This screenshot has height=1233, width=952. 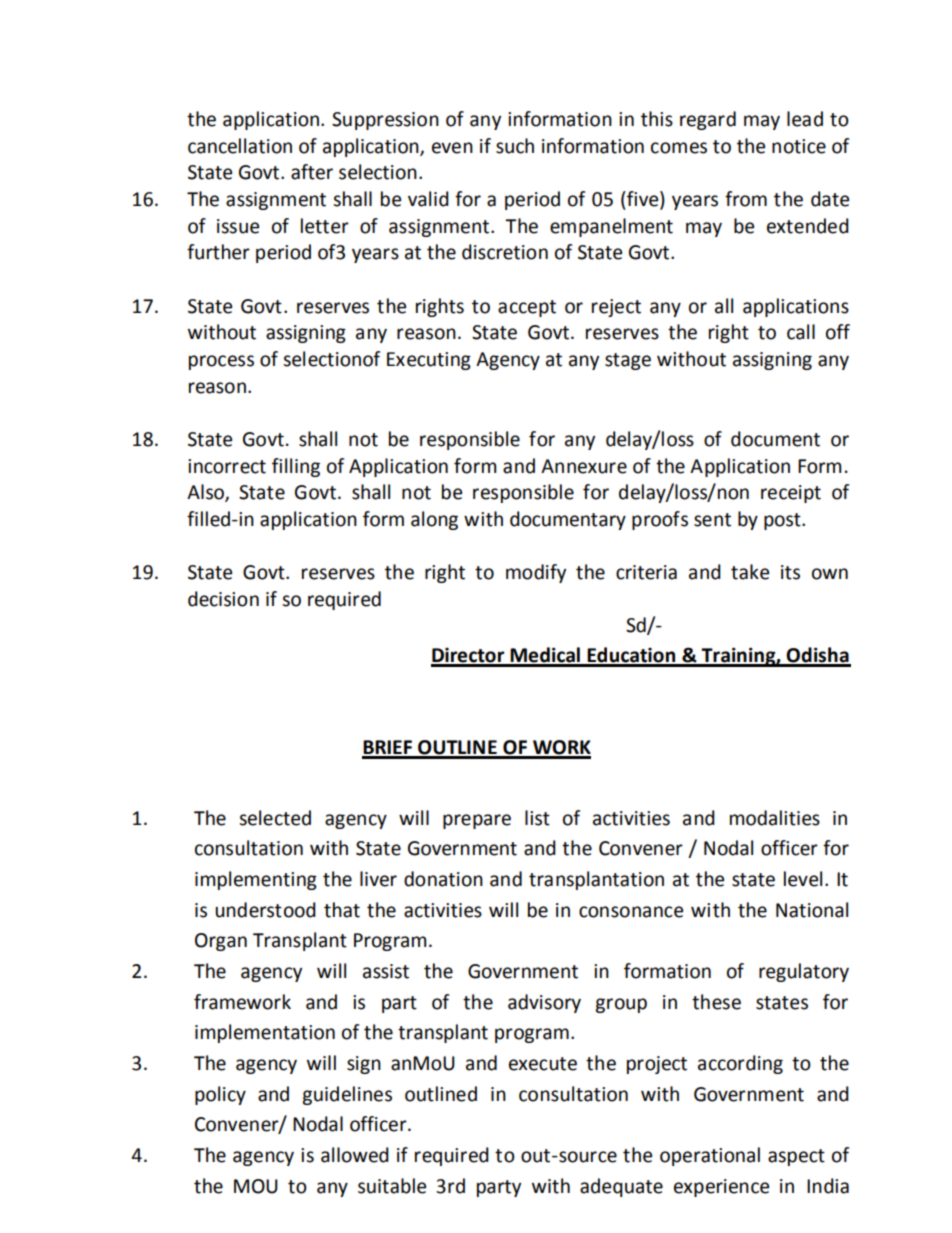 I want to click on take, so click(x=750, y=572).
